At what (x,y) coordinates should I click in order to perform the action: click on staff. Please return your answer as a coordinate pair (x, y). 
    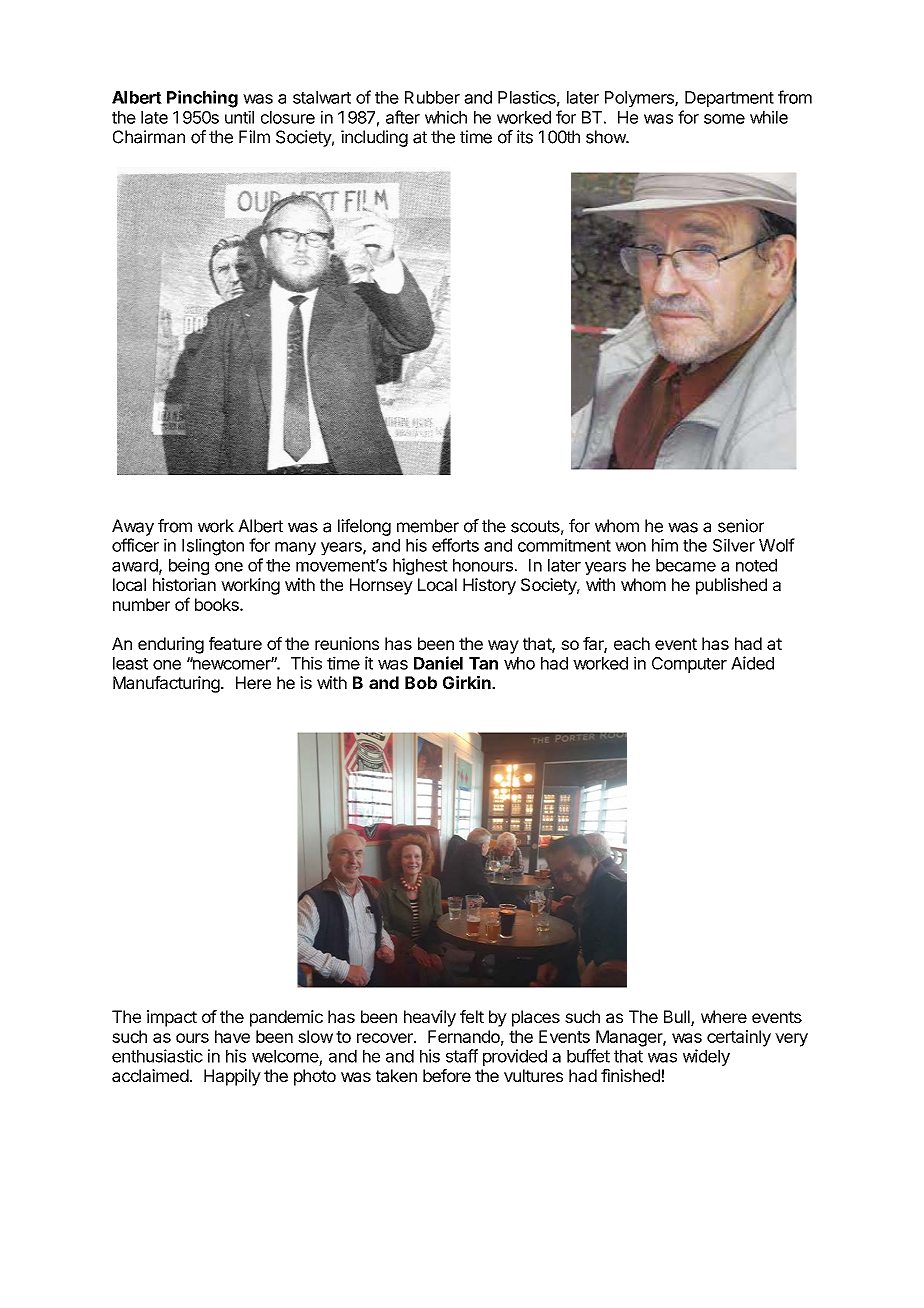
    Looking at the image, I should click on (462, 1056).
